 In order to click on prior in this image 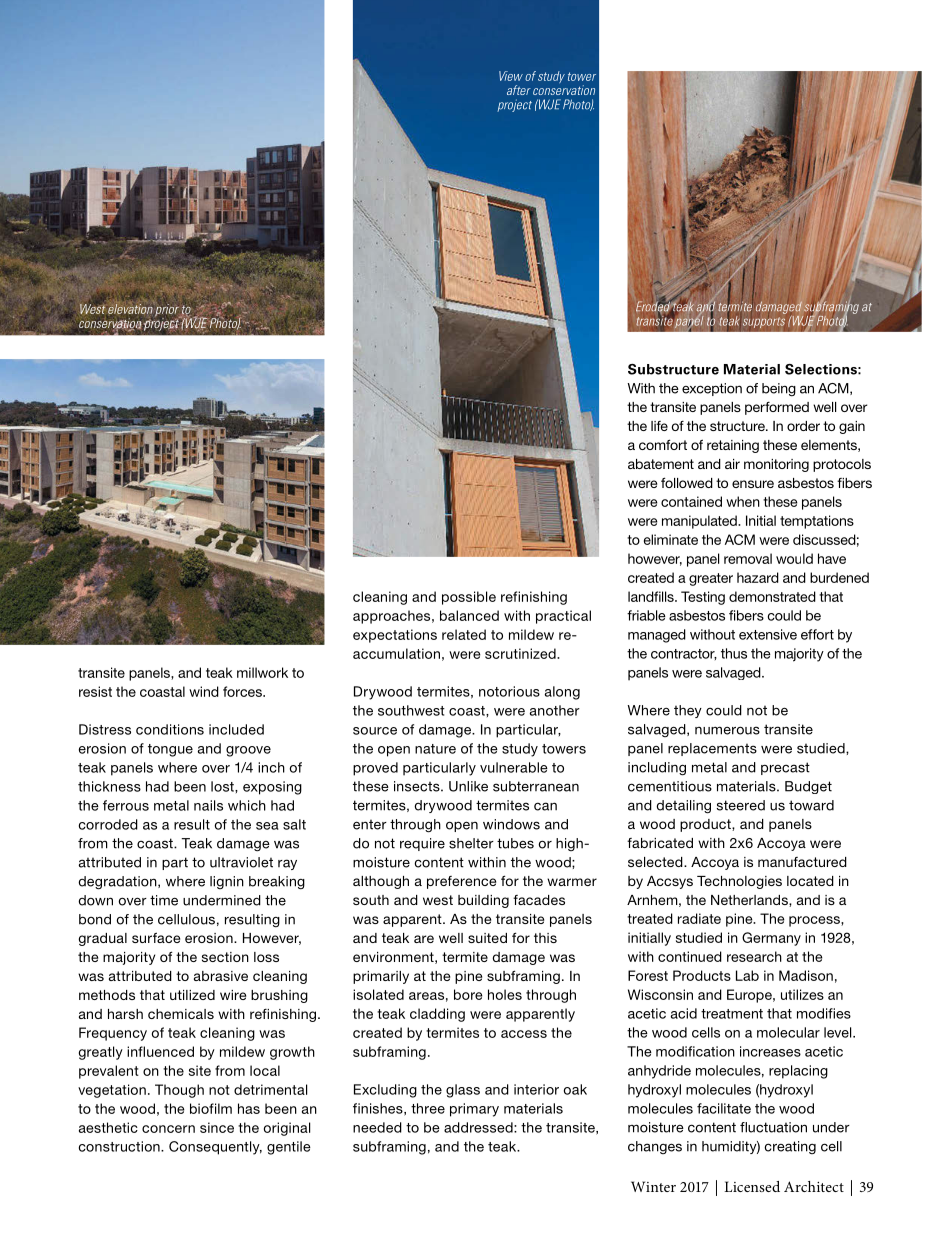, I will do `click(168, 311)`.
